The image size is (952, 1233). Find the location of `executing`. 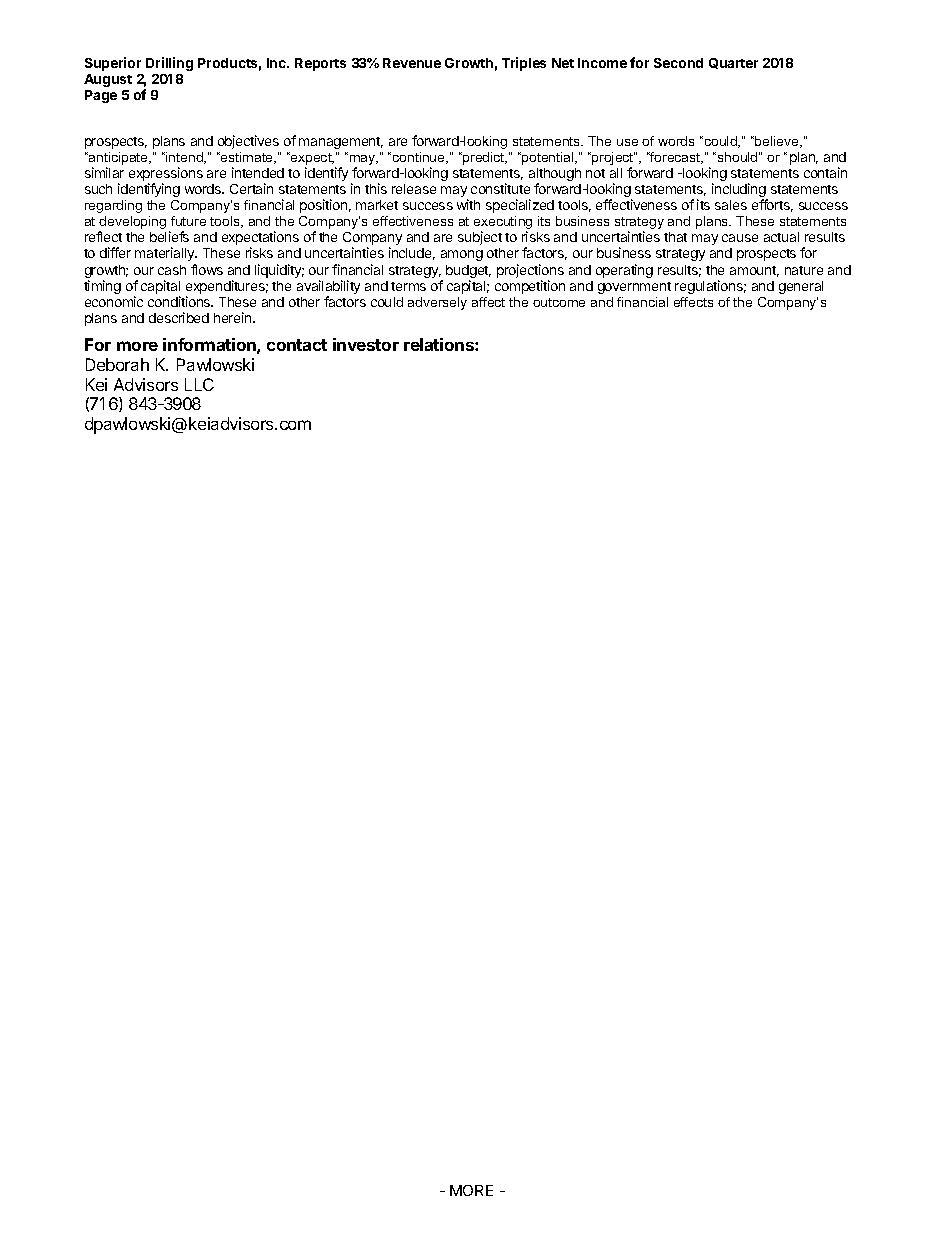

executing is located at coordinates (503, 224).
